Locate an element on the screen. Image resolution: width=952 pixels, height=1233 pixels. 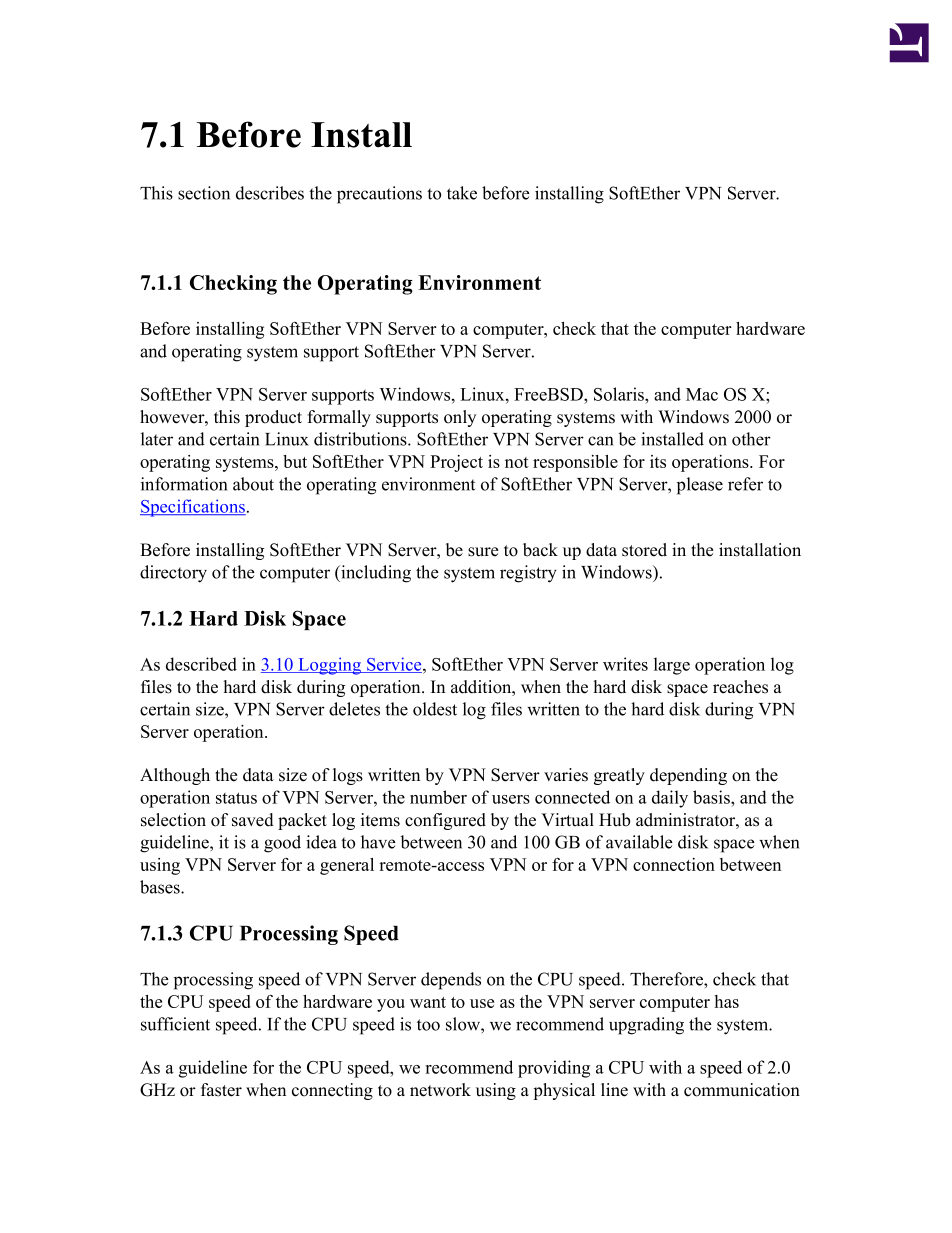
section is located at coordinates (204, 193).
